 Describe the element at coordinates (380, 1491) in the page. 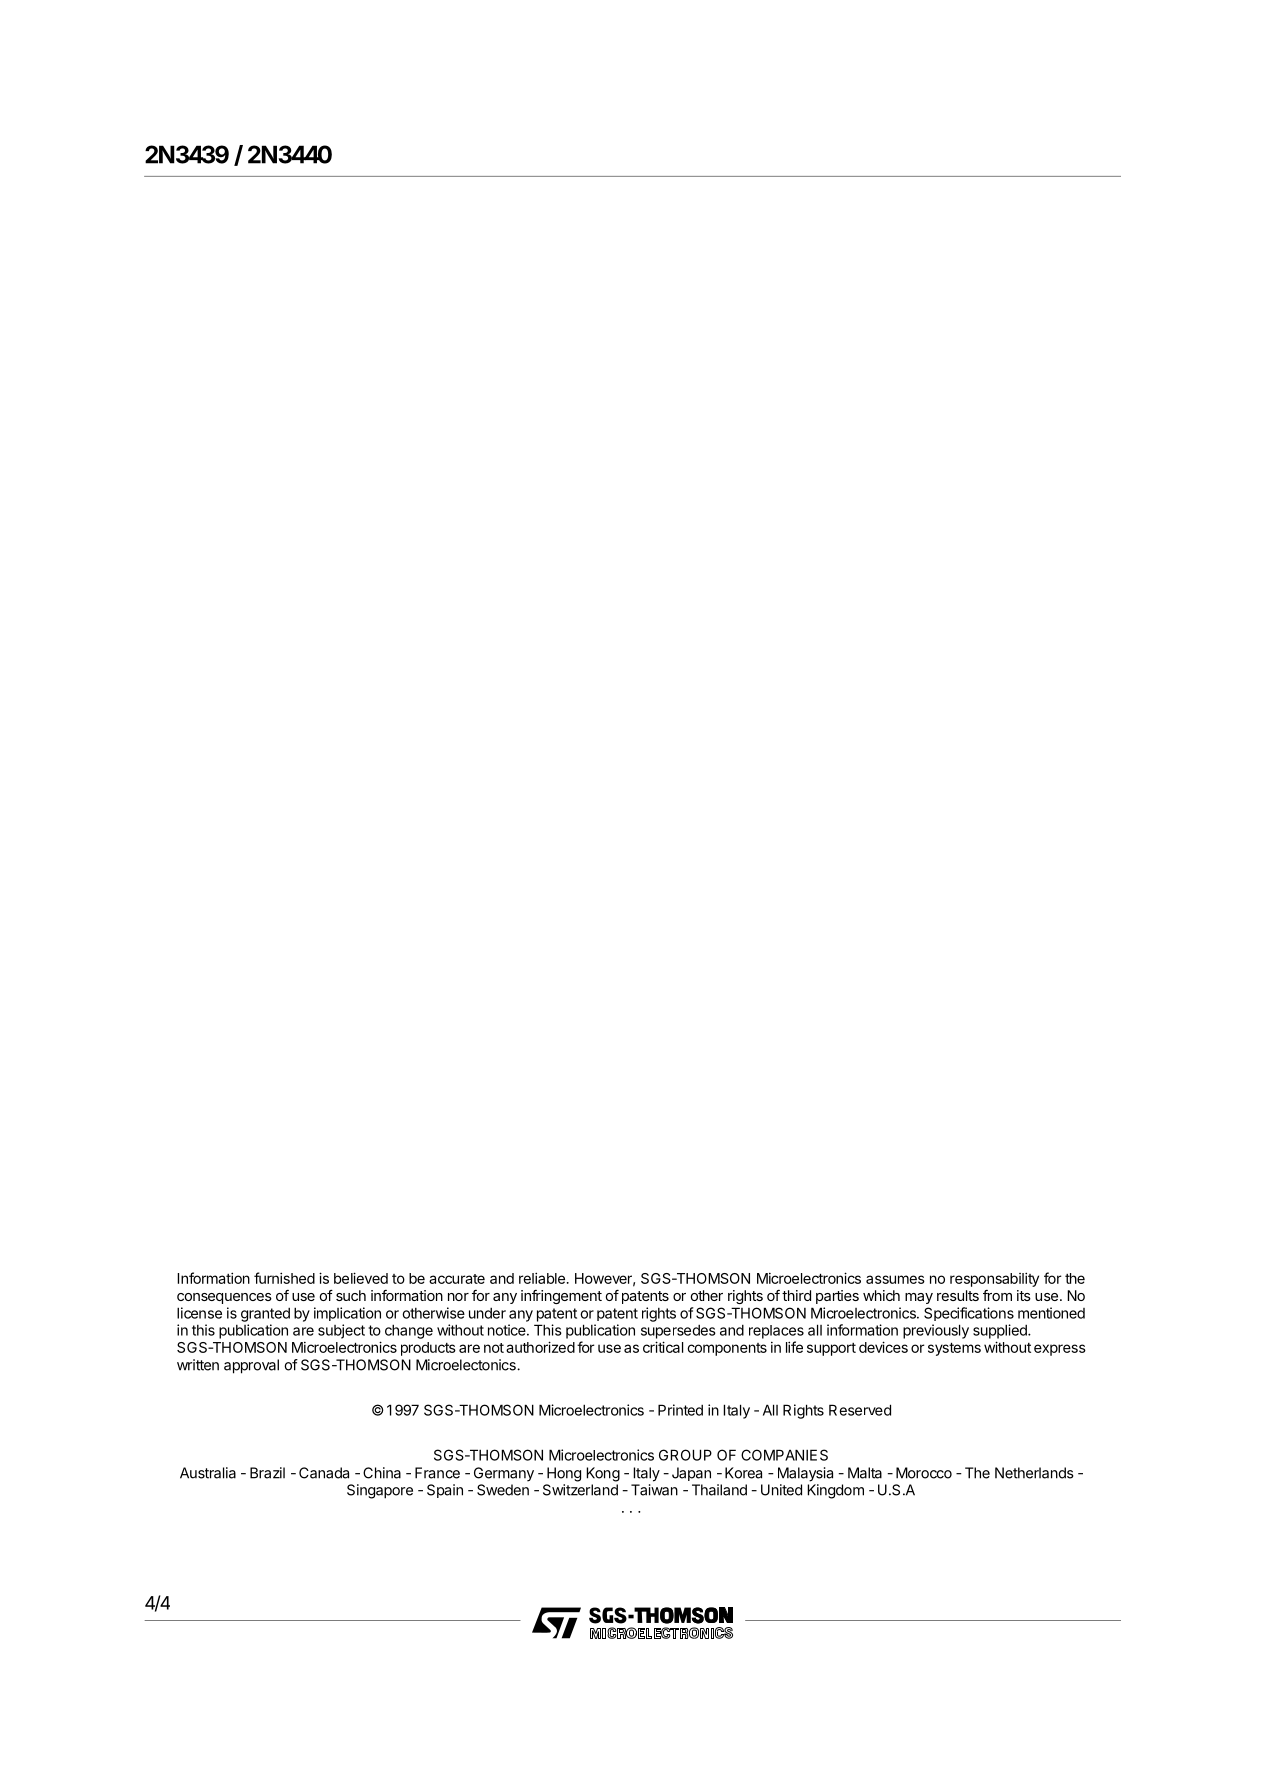

I see `Singapore` at that location.
